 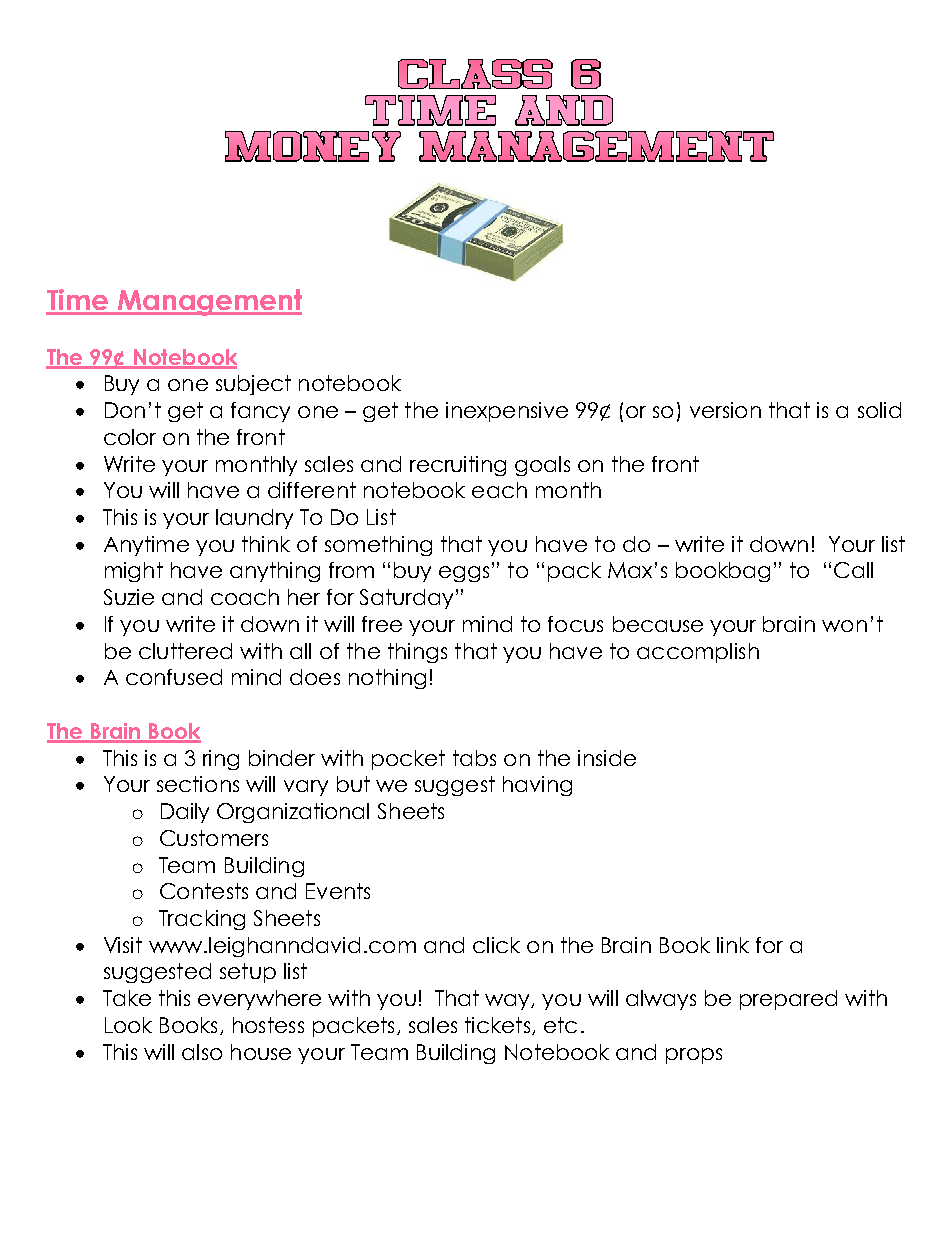 What do you see at coordinates (214, 838) in the document?
I see `Customers` at bounding box center [214, 838].
